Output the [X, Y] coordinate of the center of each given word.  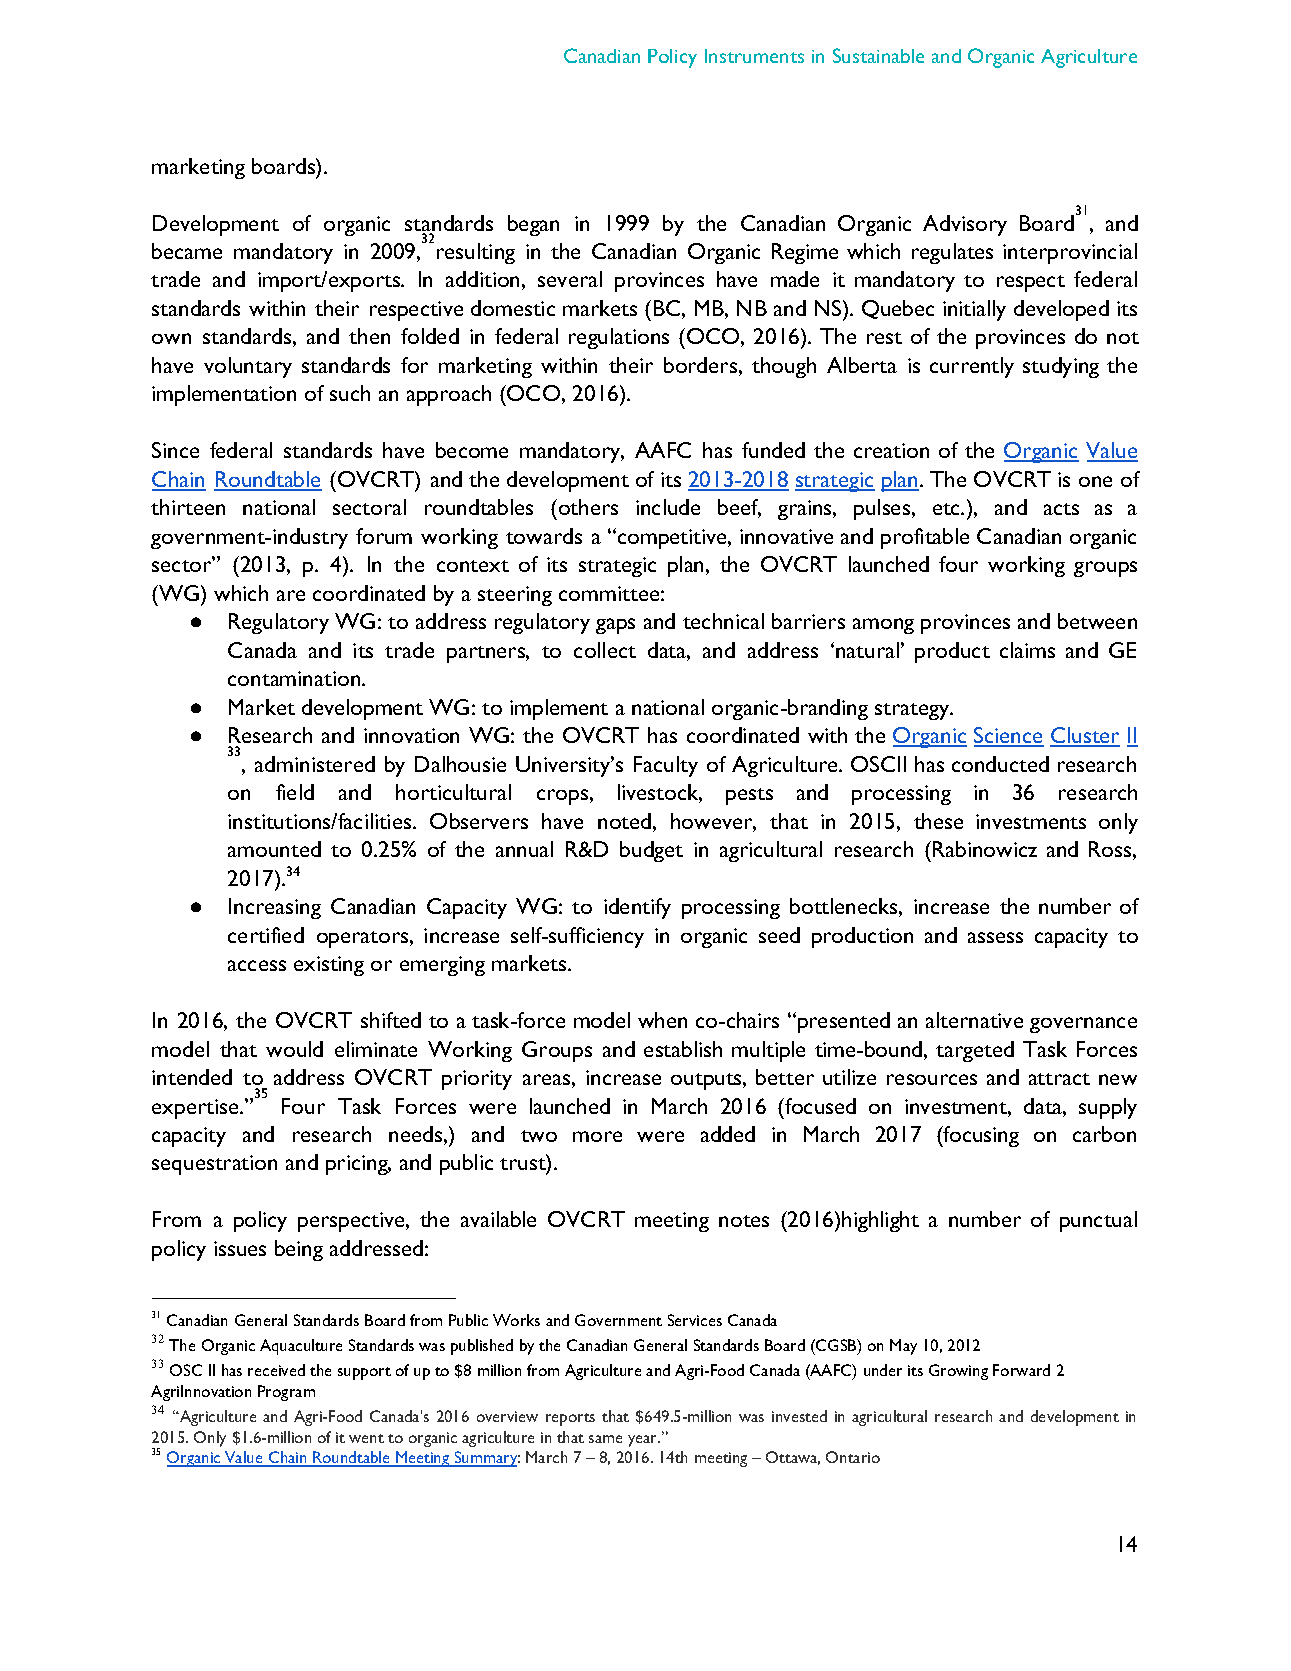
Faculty [666, 766]
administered [315, 764]
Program [286, 1393]
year [644, 1441]
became [187, 251]
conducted [1000, 764]
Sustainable [878, 55]
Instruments [754, 56]
